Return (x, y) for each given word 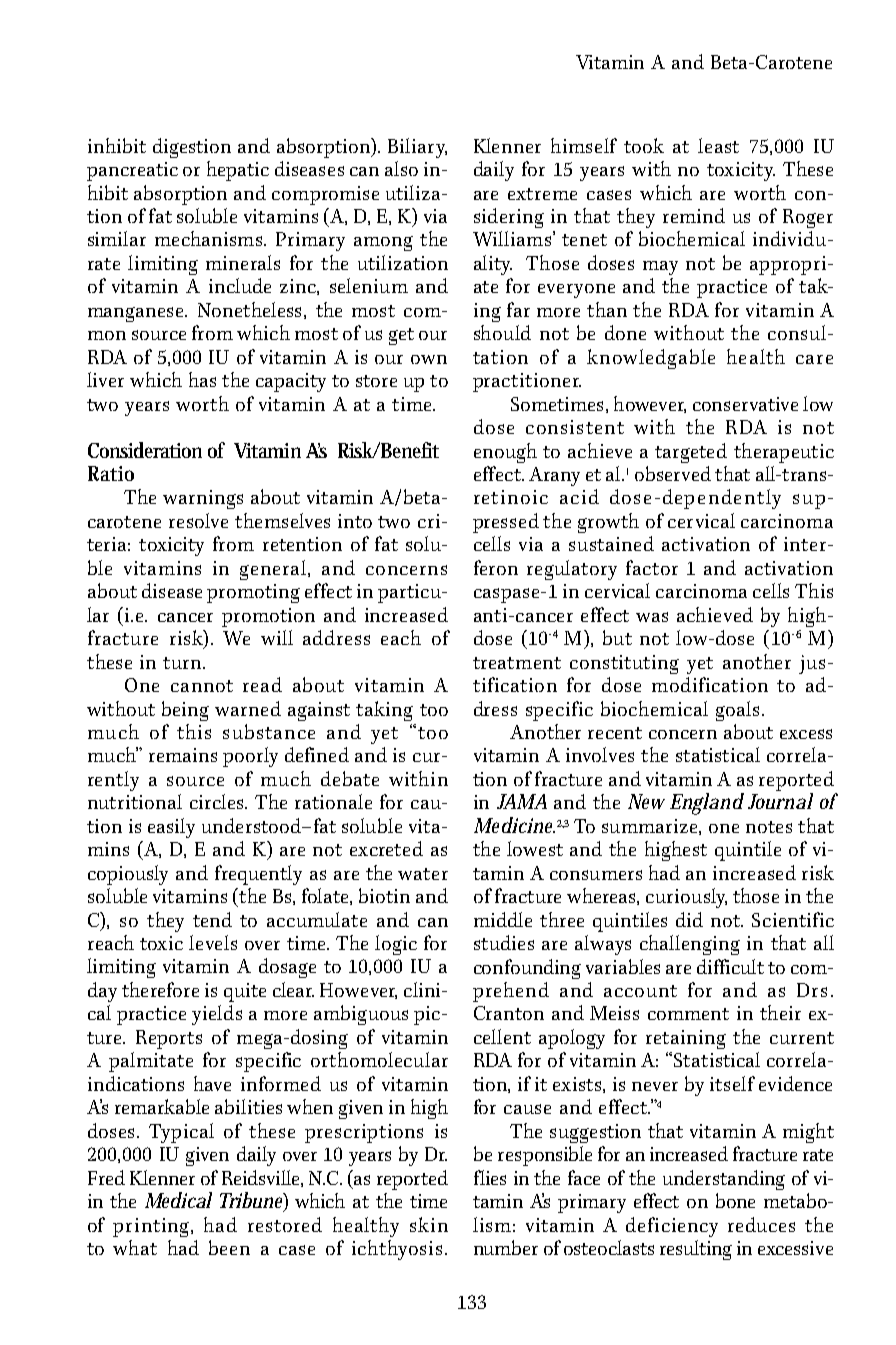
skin (429, 1224)
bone (735, 1200)
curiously (686, 898)
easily (171, 828)
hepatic (238, 171)
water (423, 874)
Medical (178, 1200)
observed (673, 473)
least (718, 145)
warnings (203, 499)
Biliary (417, 148)
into (355, 521)
